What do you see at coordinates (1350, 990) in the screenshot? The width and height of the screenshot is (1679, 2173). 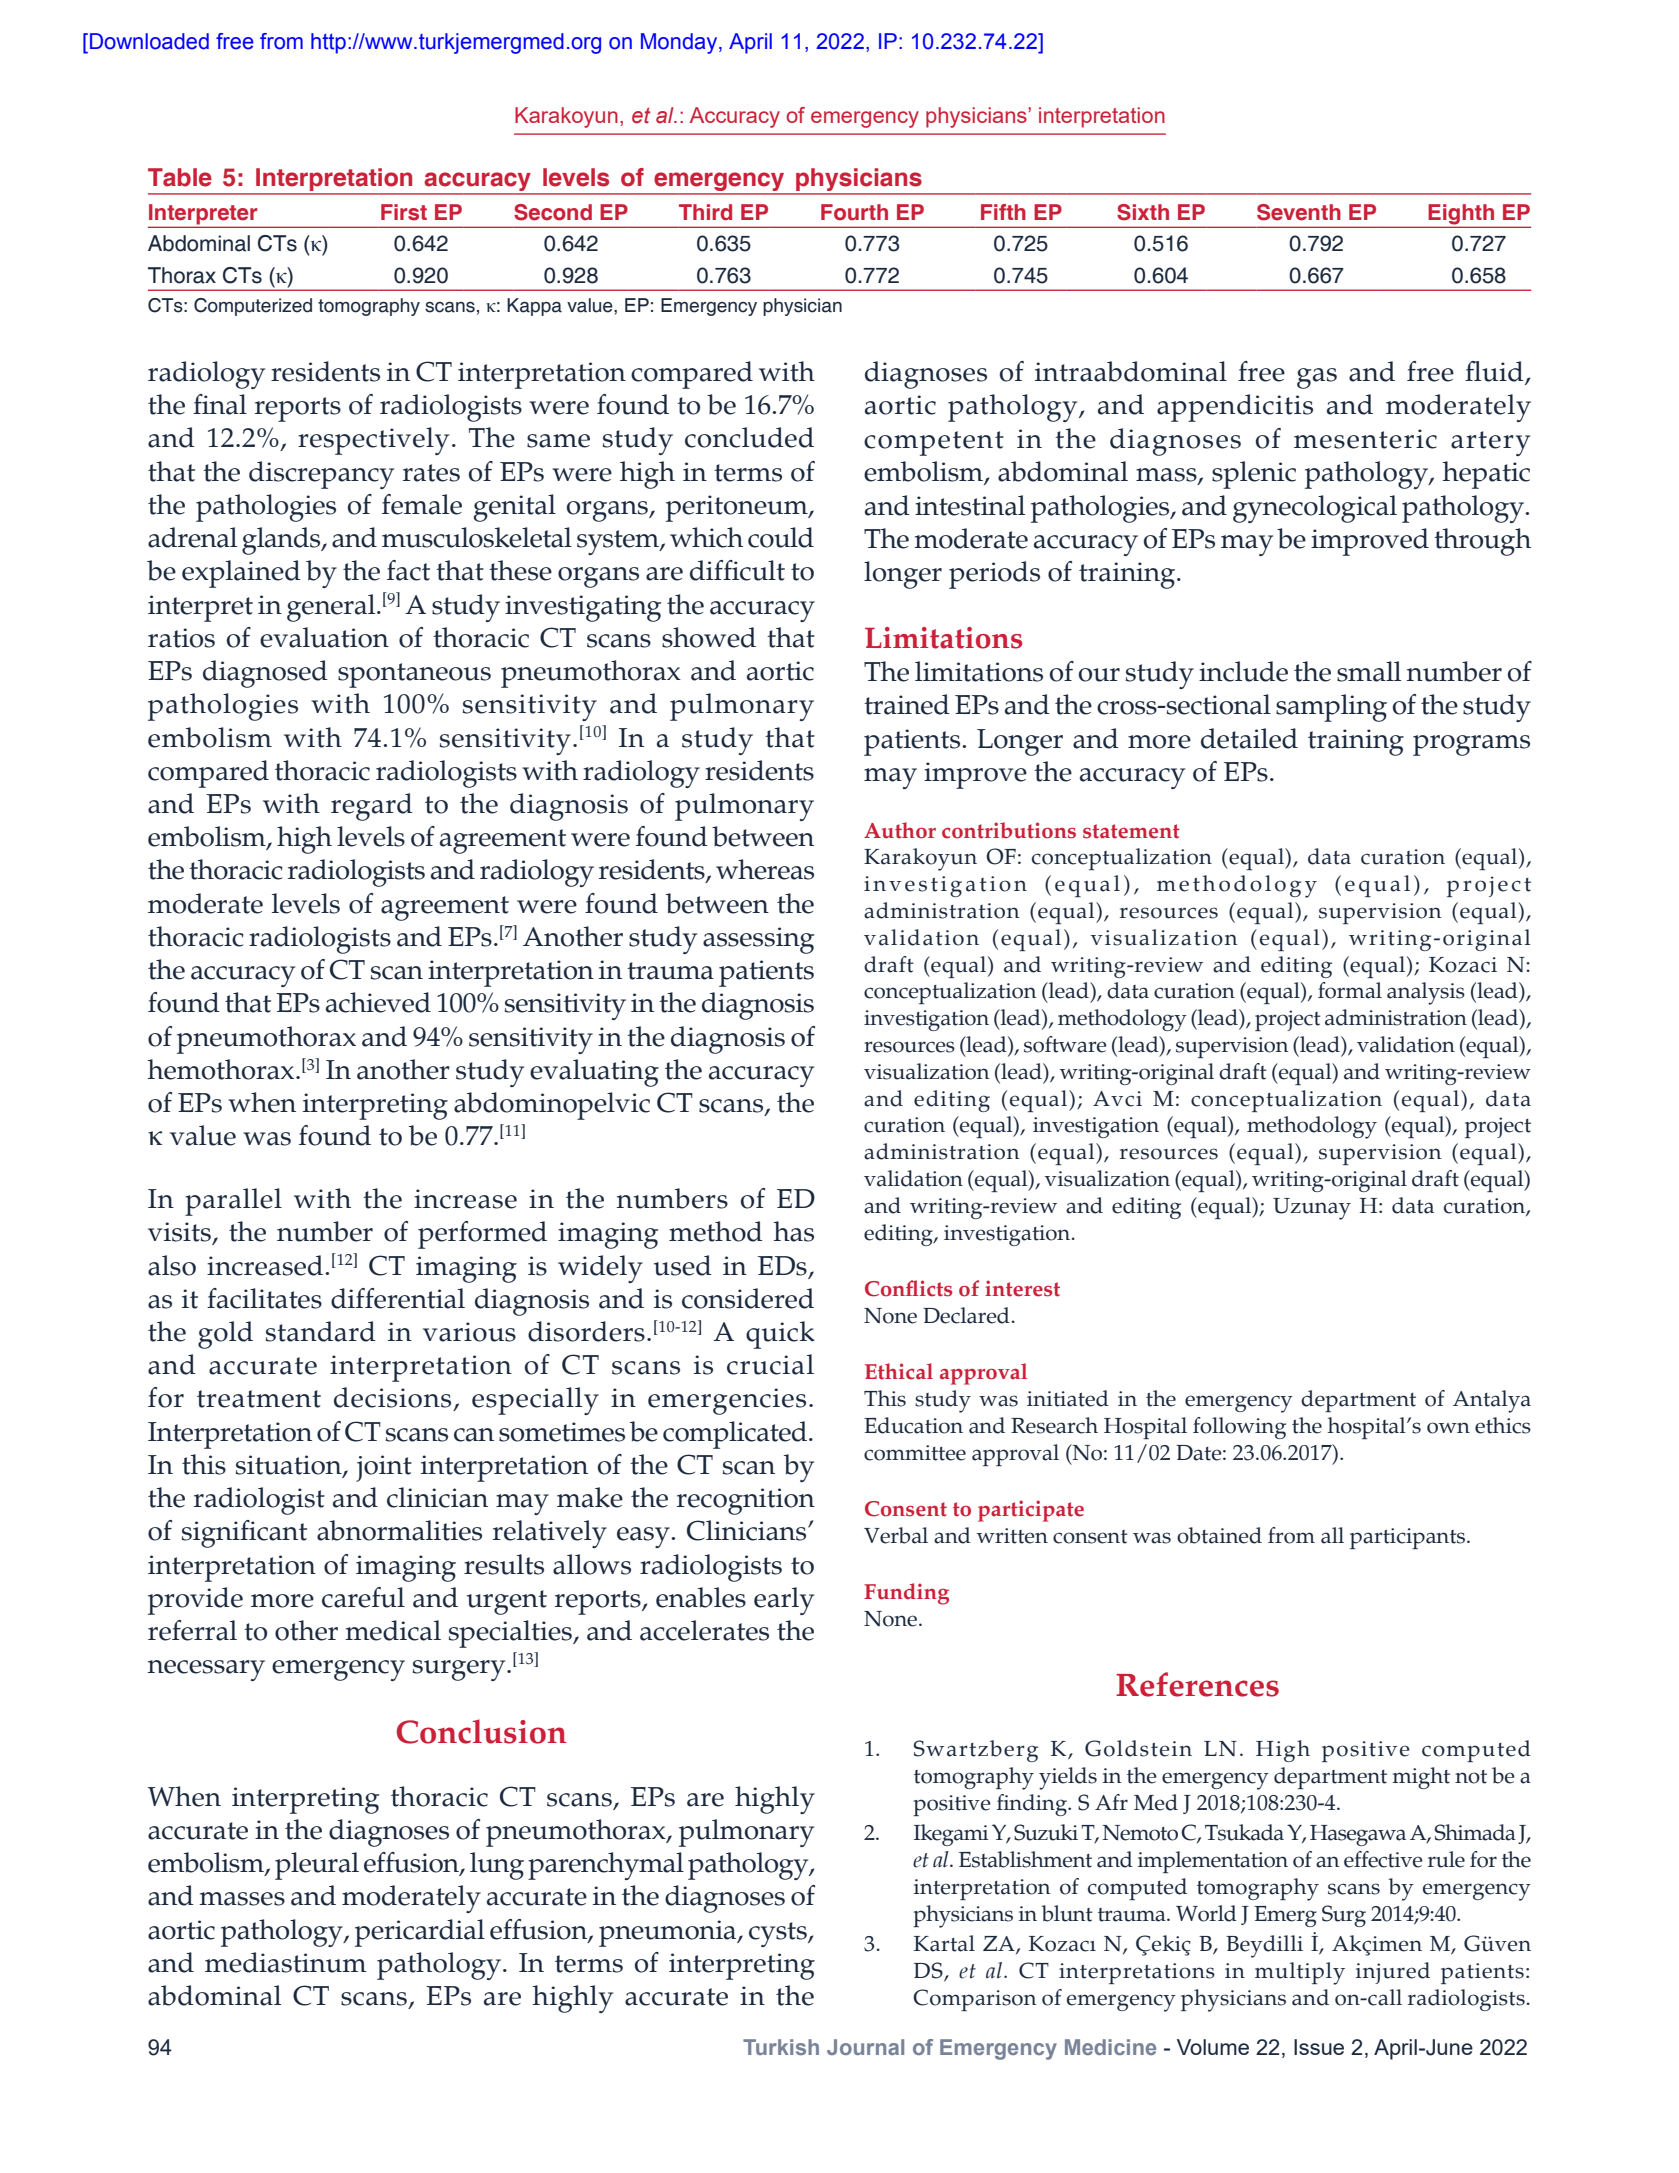 I see `formal` at bounding box center [1350, 990].
